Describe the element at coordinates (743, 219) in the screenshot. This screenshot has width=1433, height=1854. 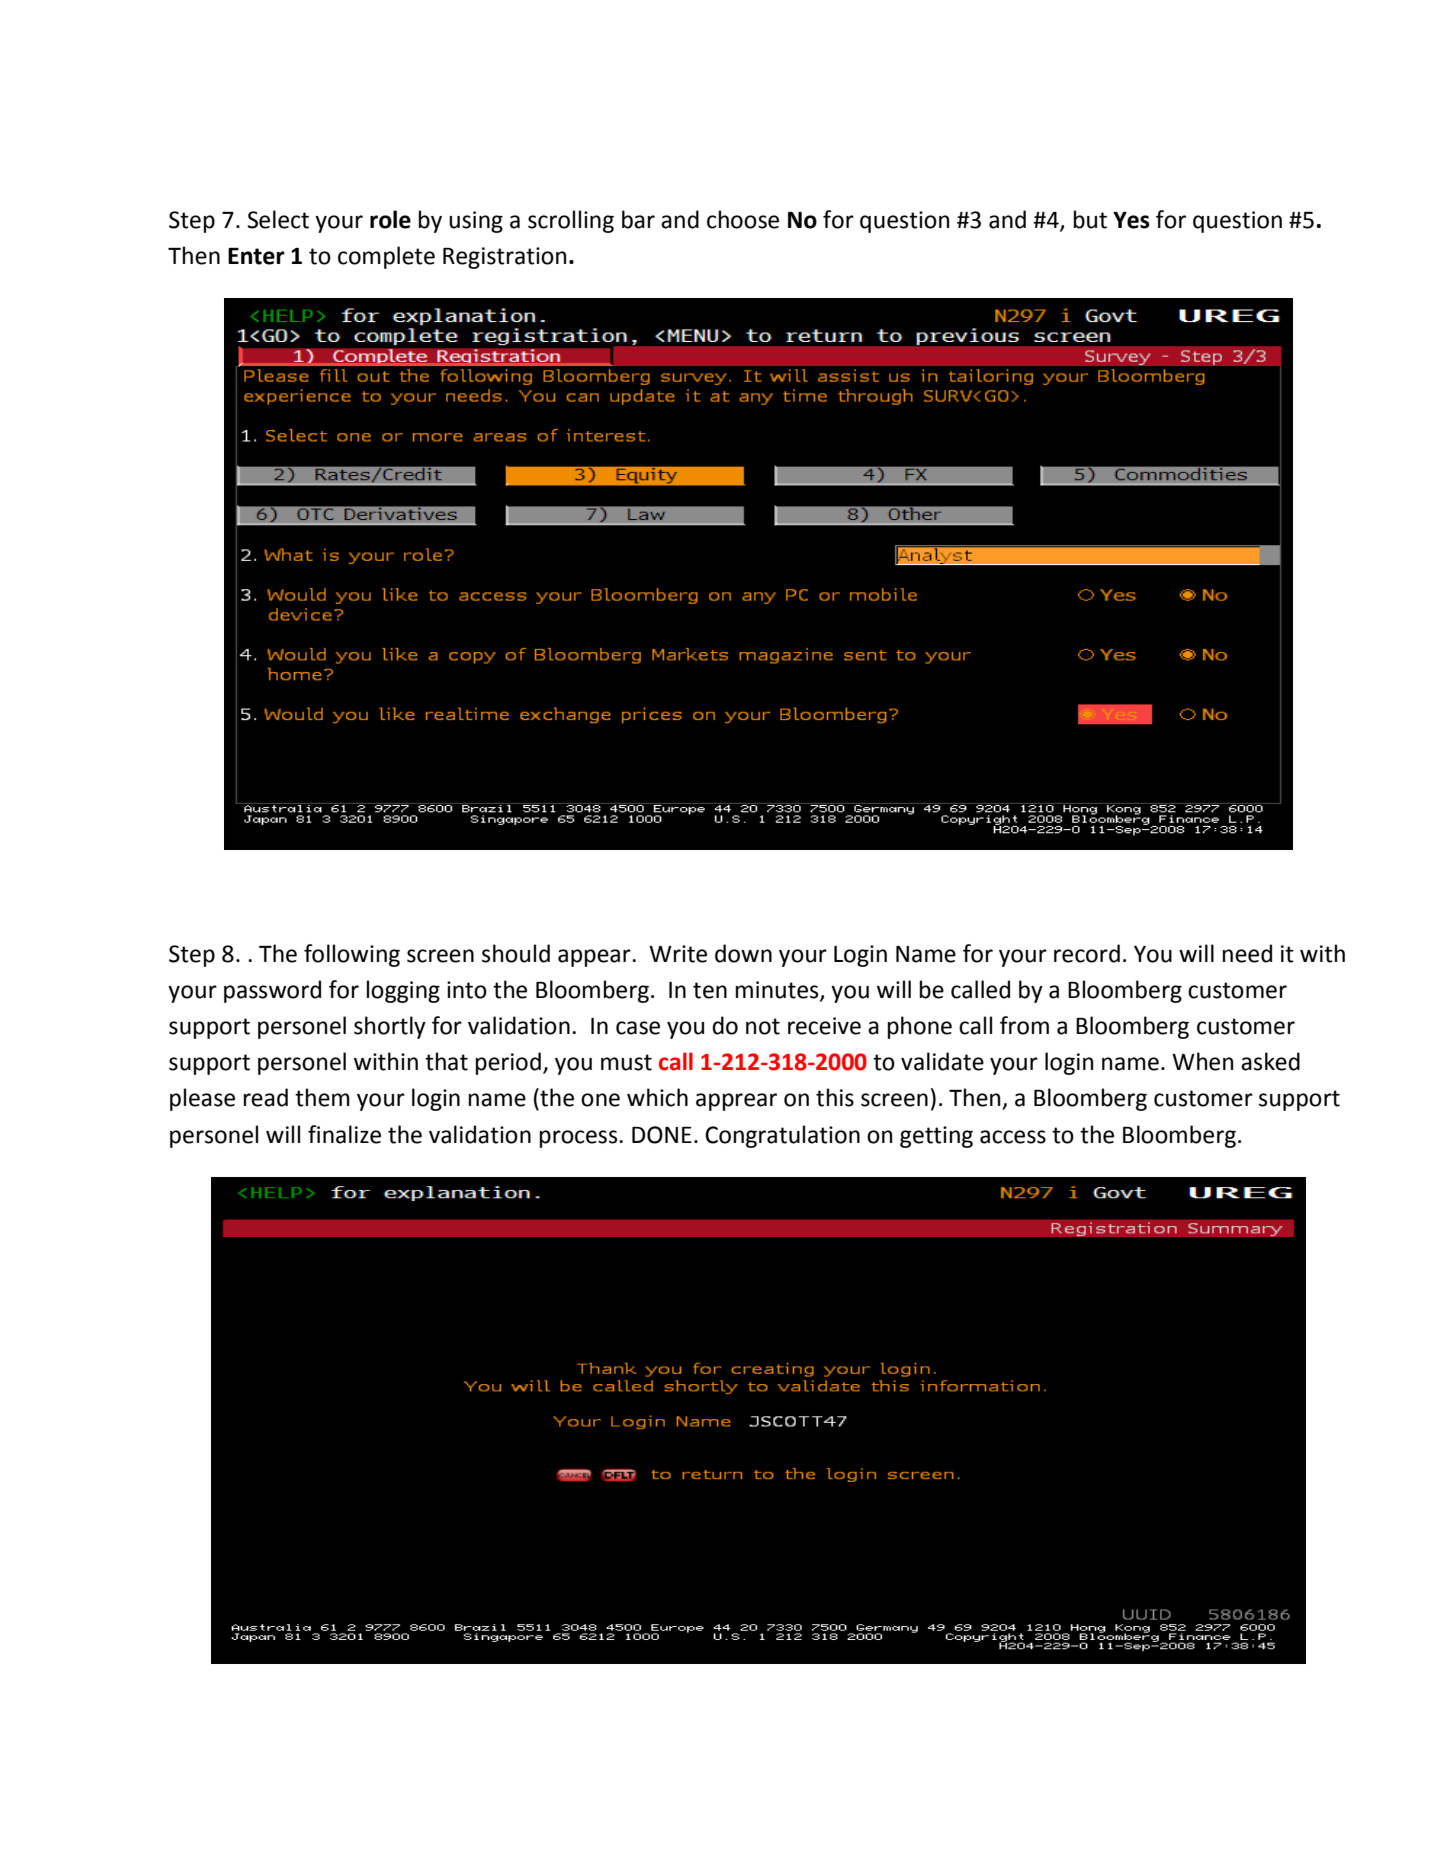
I see `choose` at that location.
